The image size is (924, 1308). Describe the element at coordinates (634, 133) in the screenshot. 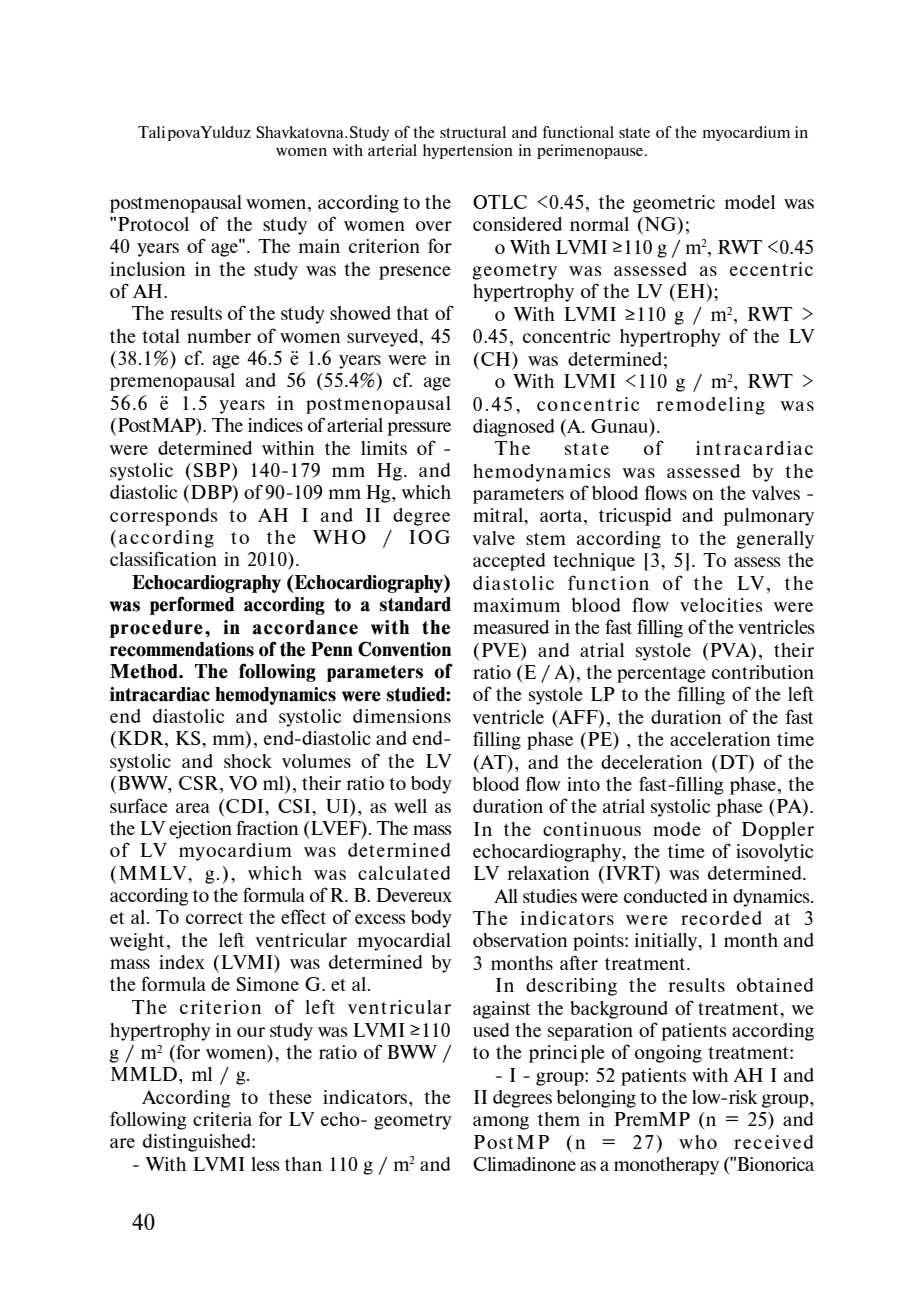

I see `state` at that location.
